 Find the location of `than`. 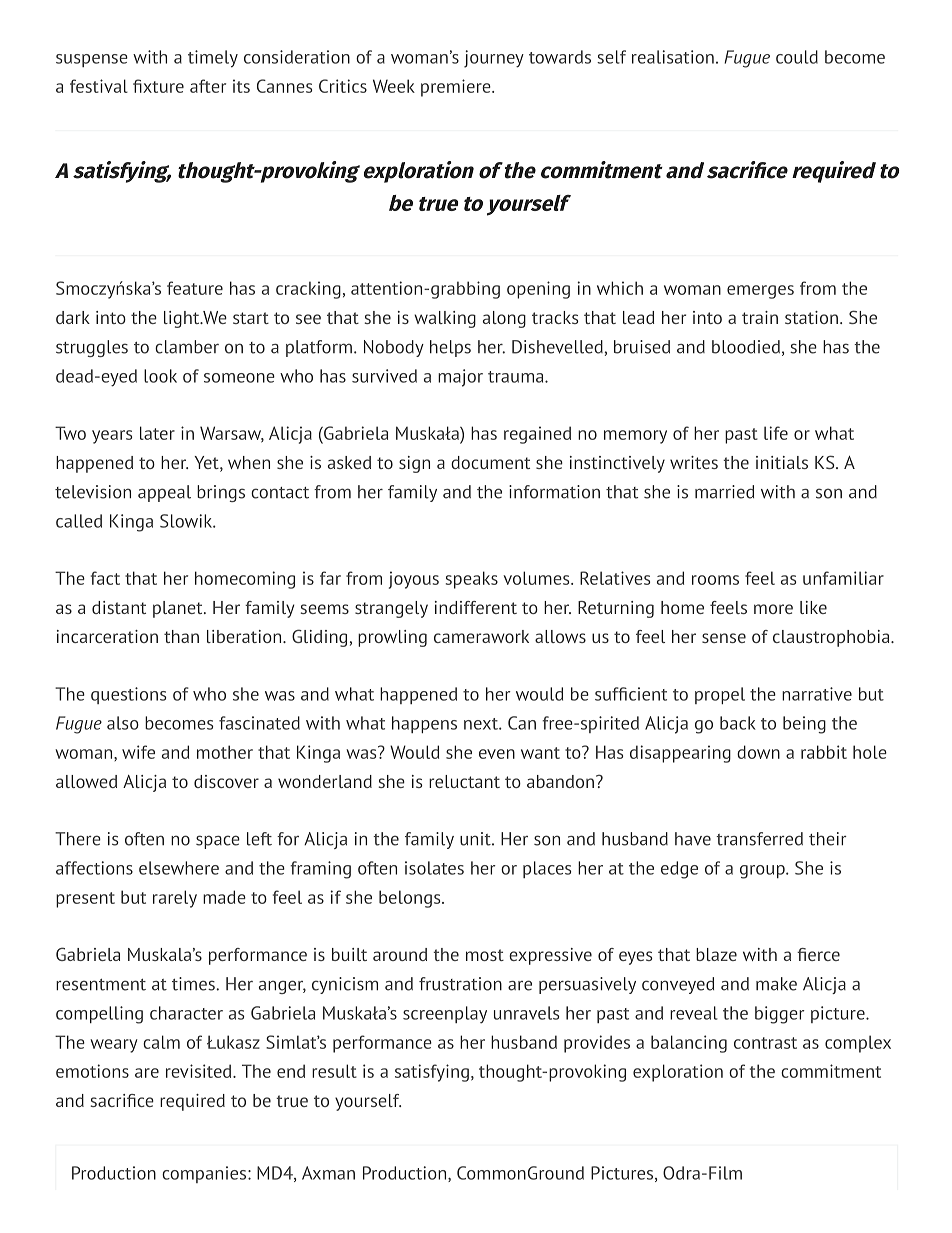

than is located at coordinates (181, 636).
